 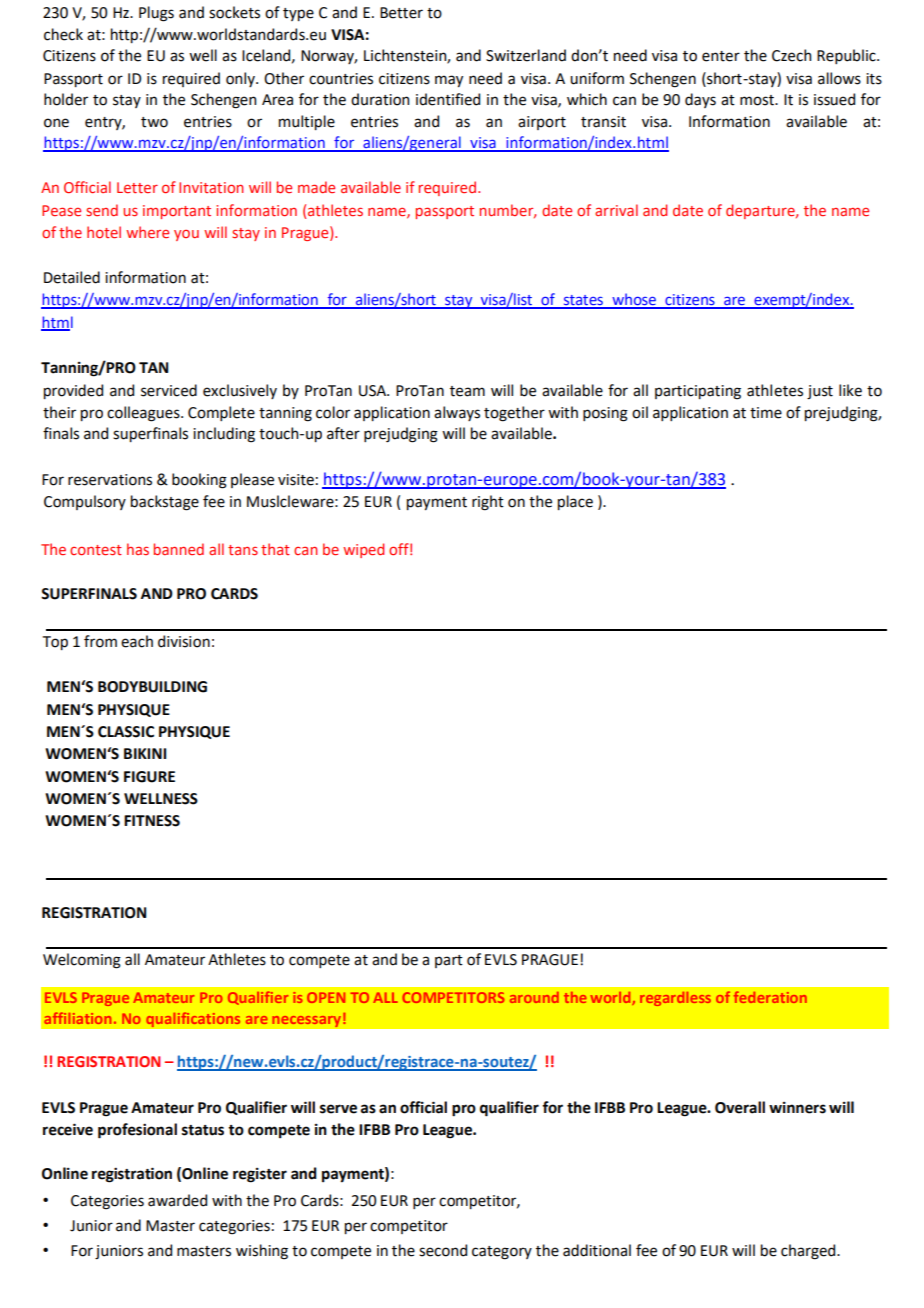 I want to click on Plugs, so click(x=156, y=14).
